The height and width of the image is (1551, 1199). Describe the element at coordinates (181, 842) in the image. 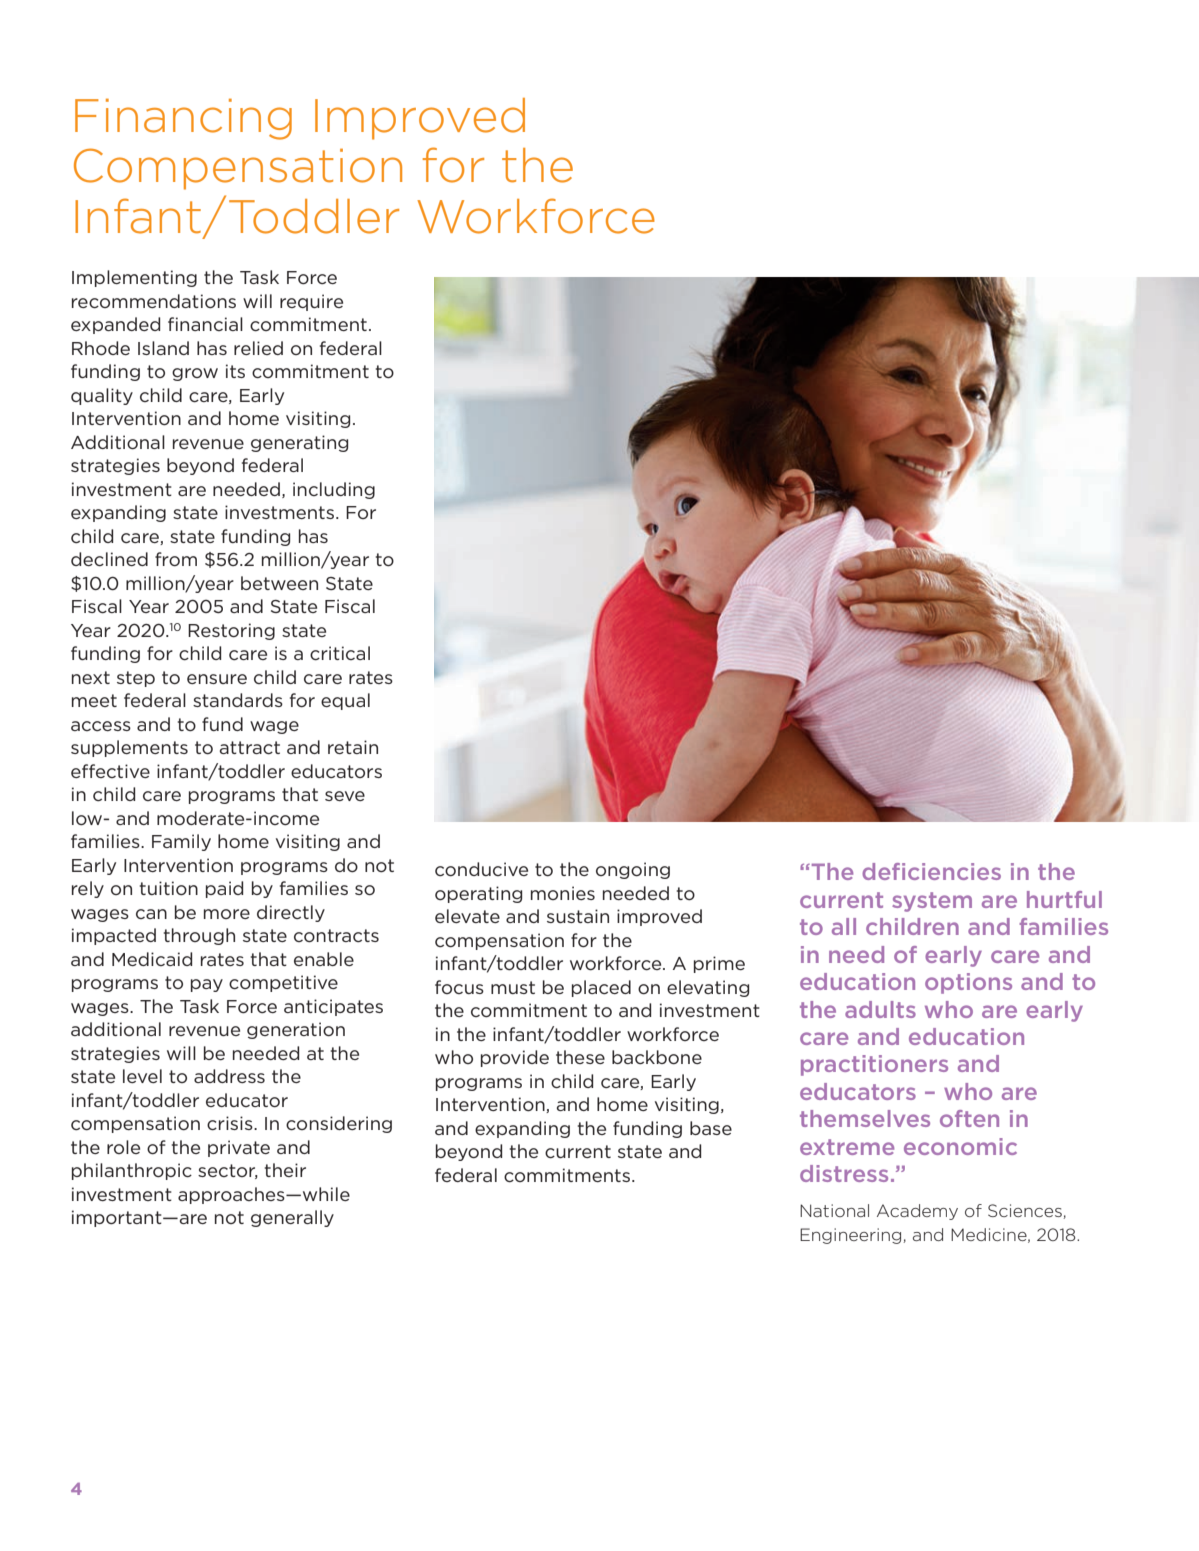

I see `Family` at that location.
